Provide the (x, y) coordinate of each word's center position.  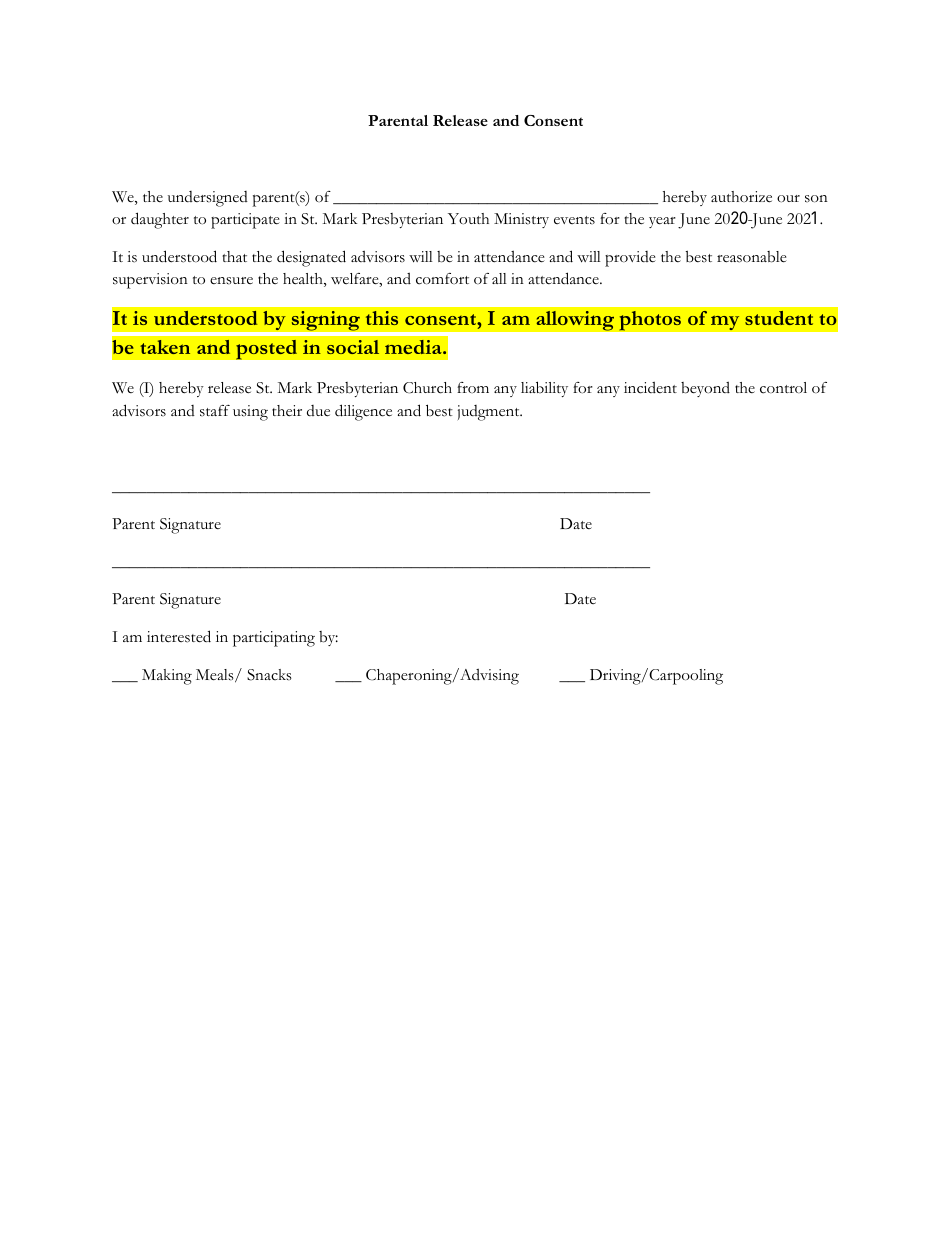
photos (650, 321)
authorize (741, 197)
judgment (490, 413)
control (783, 388)
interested (179, 636)
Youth (468, 219)
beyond (705, 389)
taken (165, 347)
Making (167, 677)
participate (245, 221)
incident (650, 387)
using (250, 413)
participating (274, 639)
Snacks (269, 675)
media (414, 347)
